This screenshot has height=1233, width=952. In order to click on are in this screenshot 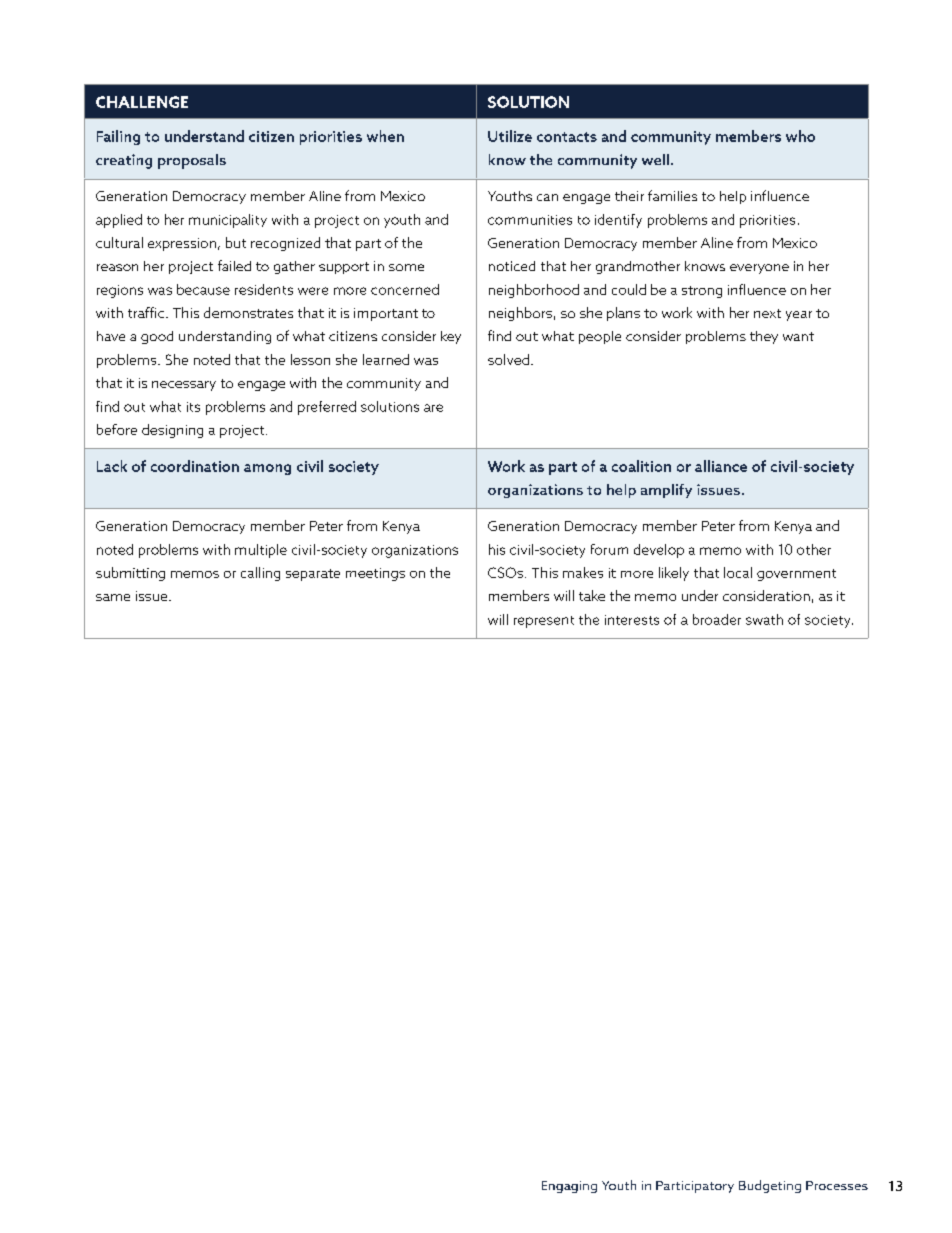, I will do `click(433, 408)`.
